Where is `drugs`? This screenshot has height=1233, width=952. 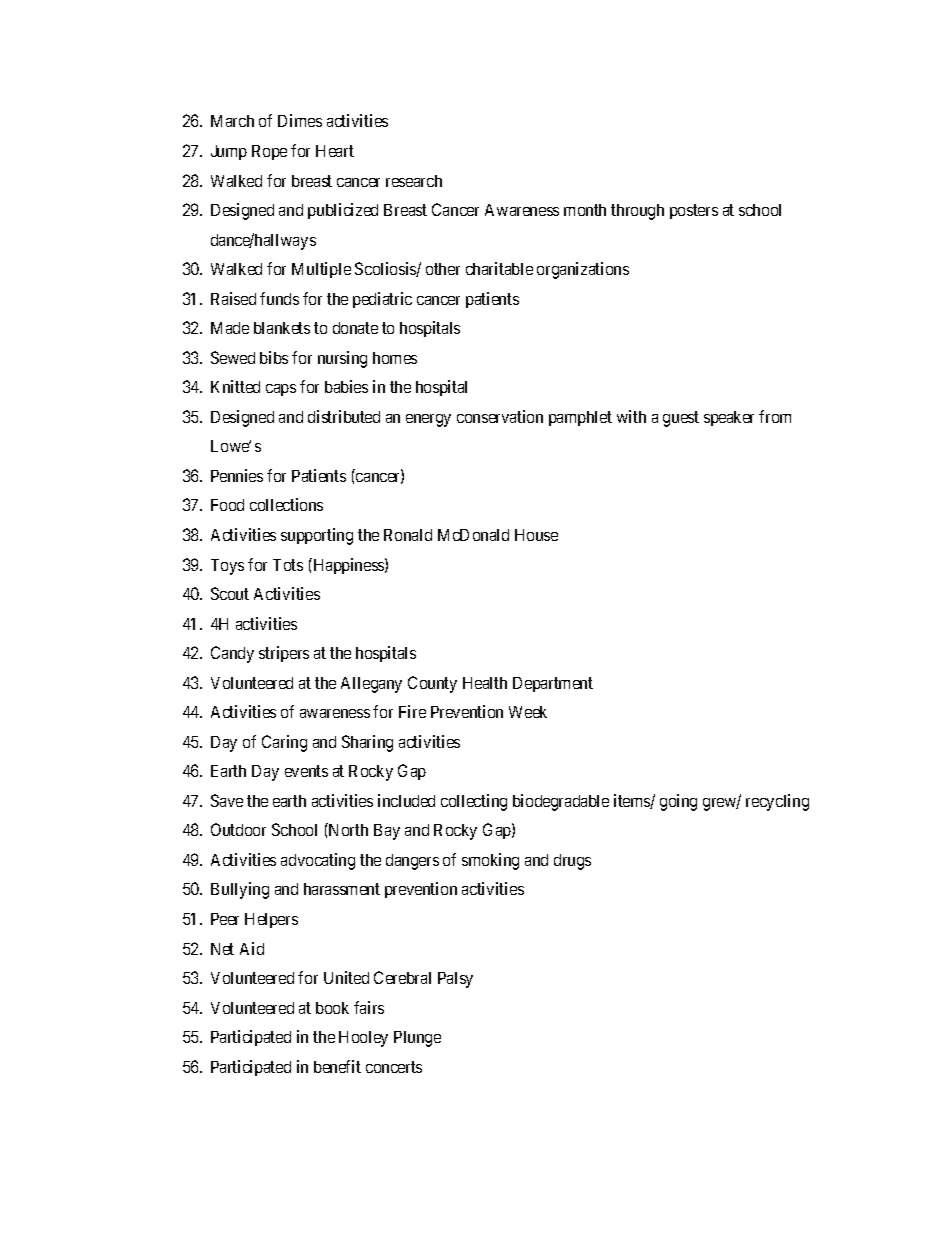 drugs is located at coordinates (572, 862).
